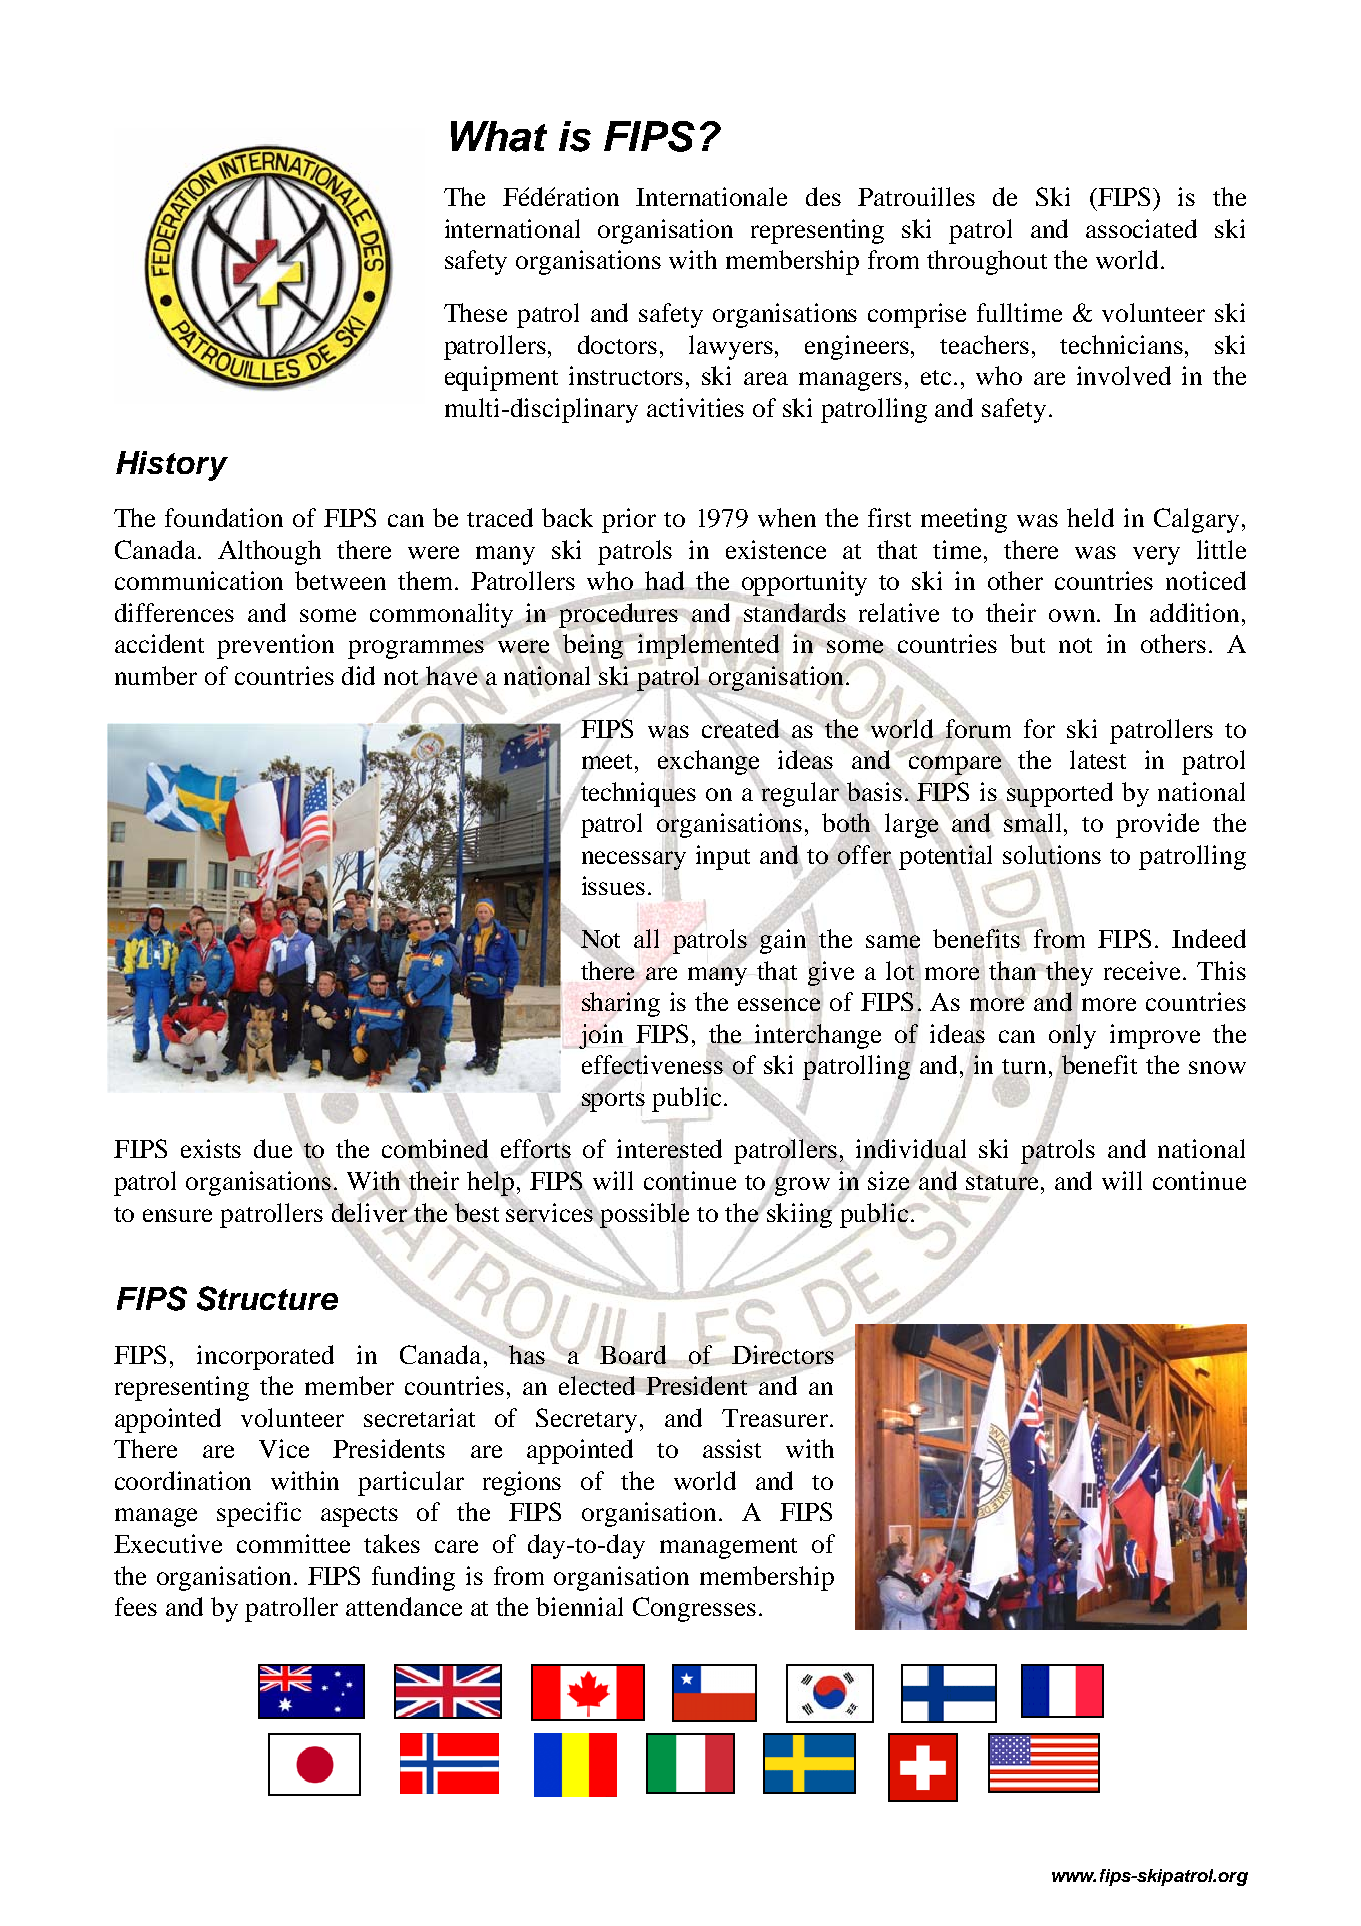  What do you see at coordinates (823, 196) in the image?
I see `des` at bounding box center [823, 196].
